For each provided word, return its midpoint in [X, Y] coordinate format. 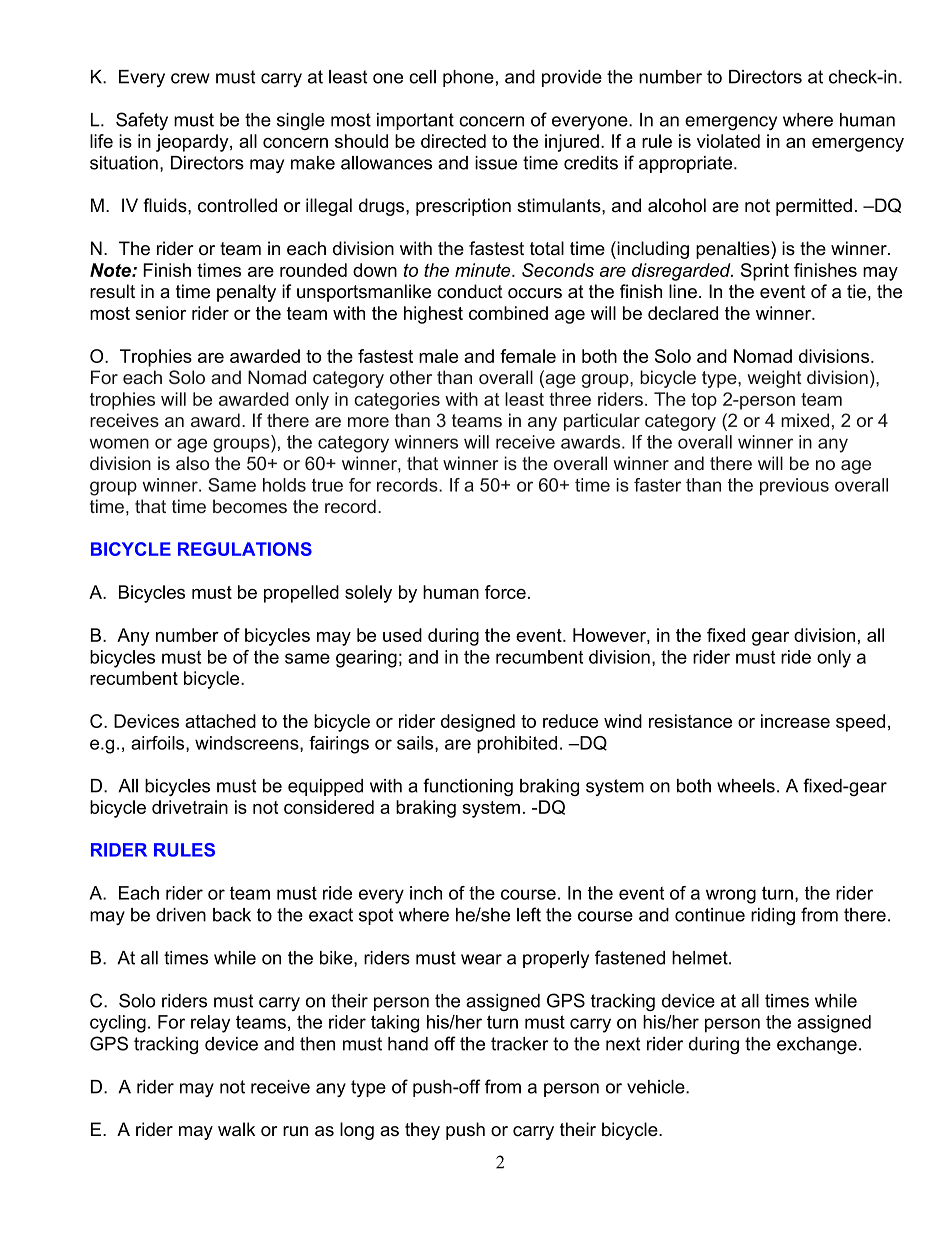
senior [160, 313]
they [422, 1131]
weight [774, 379]
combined [508, 313]
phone [468, 78]
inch [426, 893]
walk [237, 1129]
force [505, 592]
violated [728, 141]
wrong [731, 896]
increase [795, 721]
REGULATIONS [245, 549]
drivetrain [190, 807]
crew [190, 78]
